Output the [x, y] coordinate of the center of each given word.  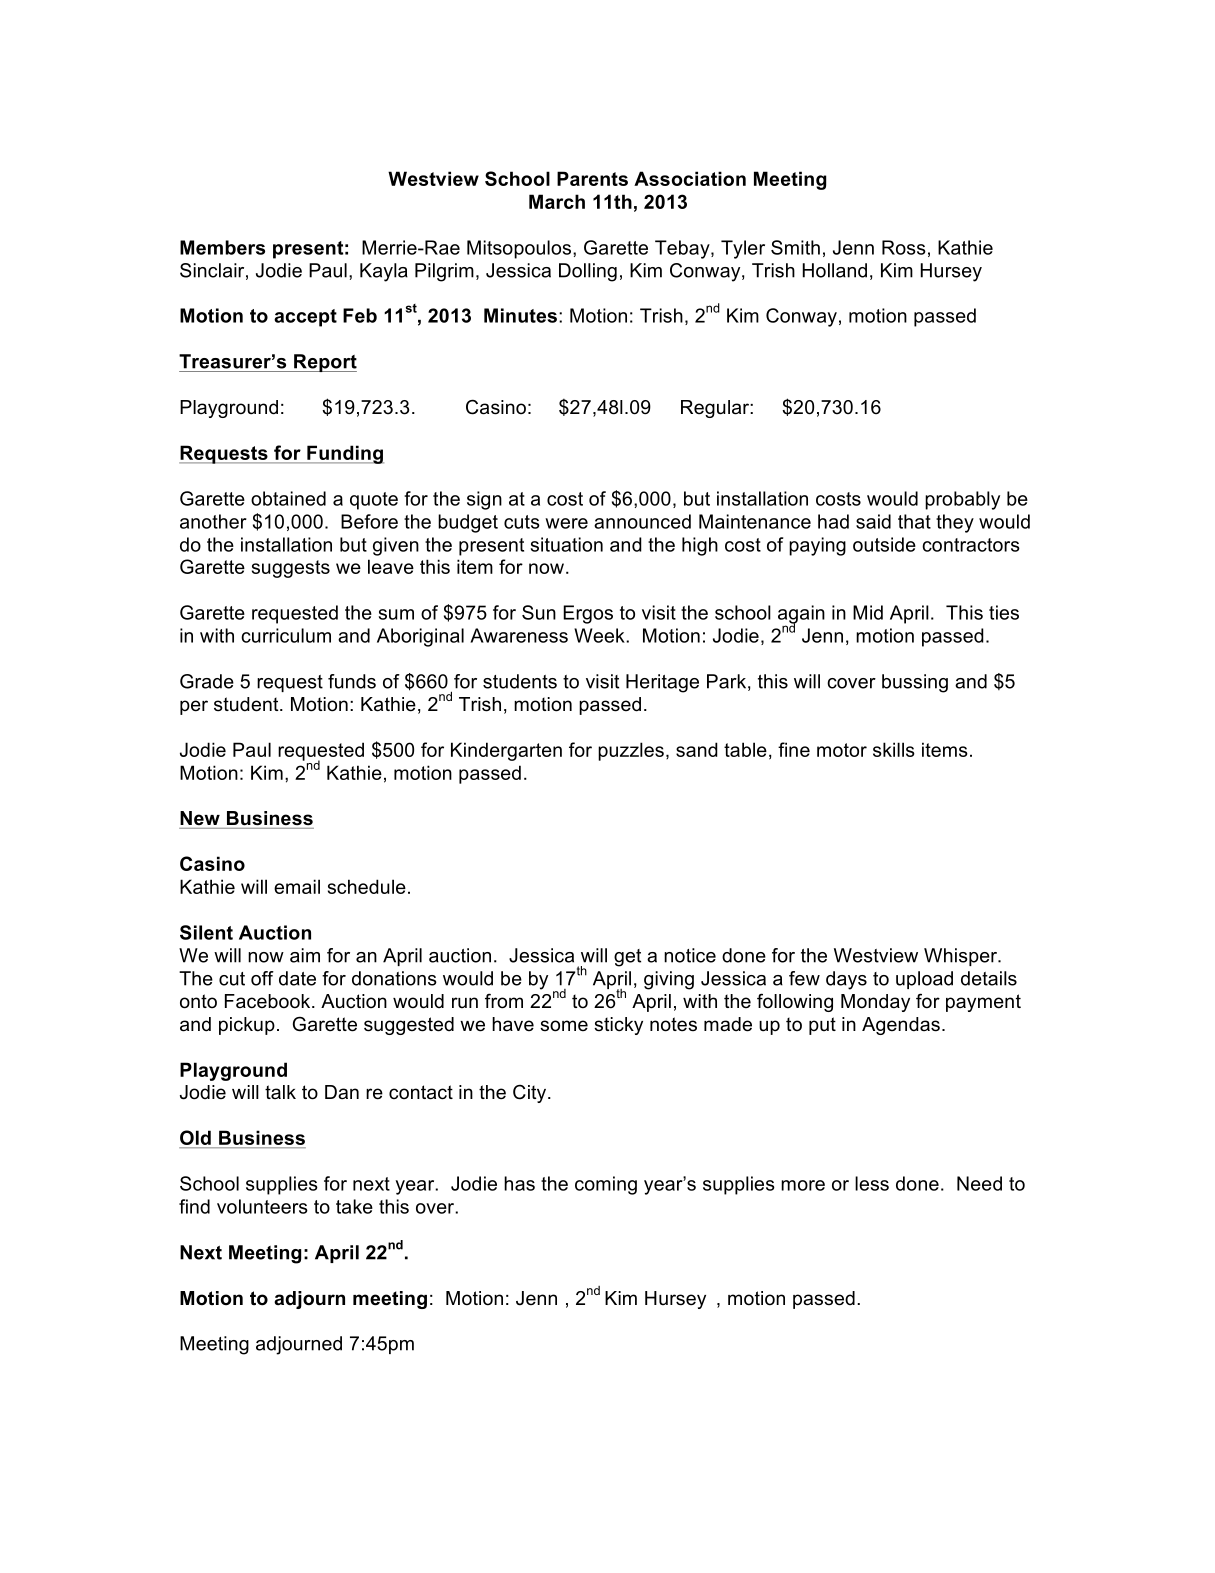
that [914, 521]
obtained [288, 498]
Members [222, 247]
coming [606, 1185]
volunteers [262, 1206]
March [557, 201]
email [297, 886]
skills [894, 749]
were [566, 523]
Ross [904, 247]
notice [690, 955]
